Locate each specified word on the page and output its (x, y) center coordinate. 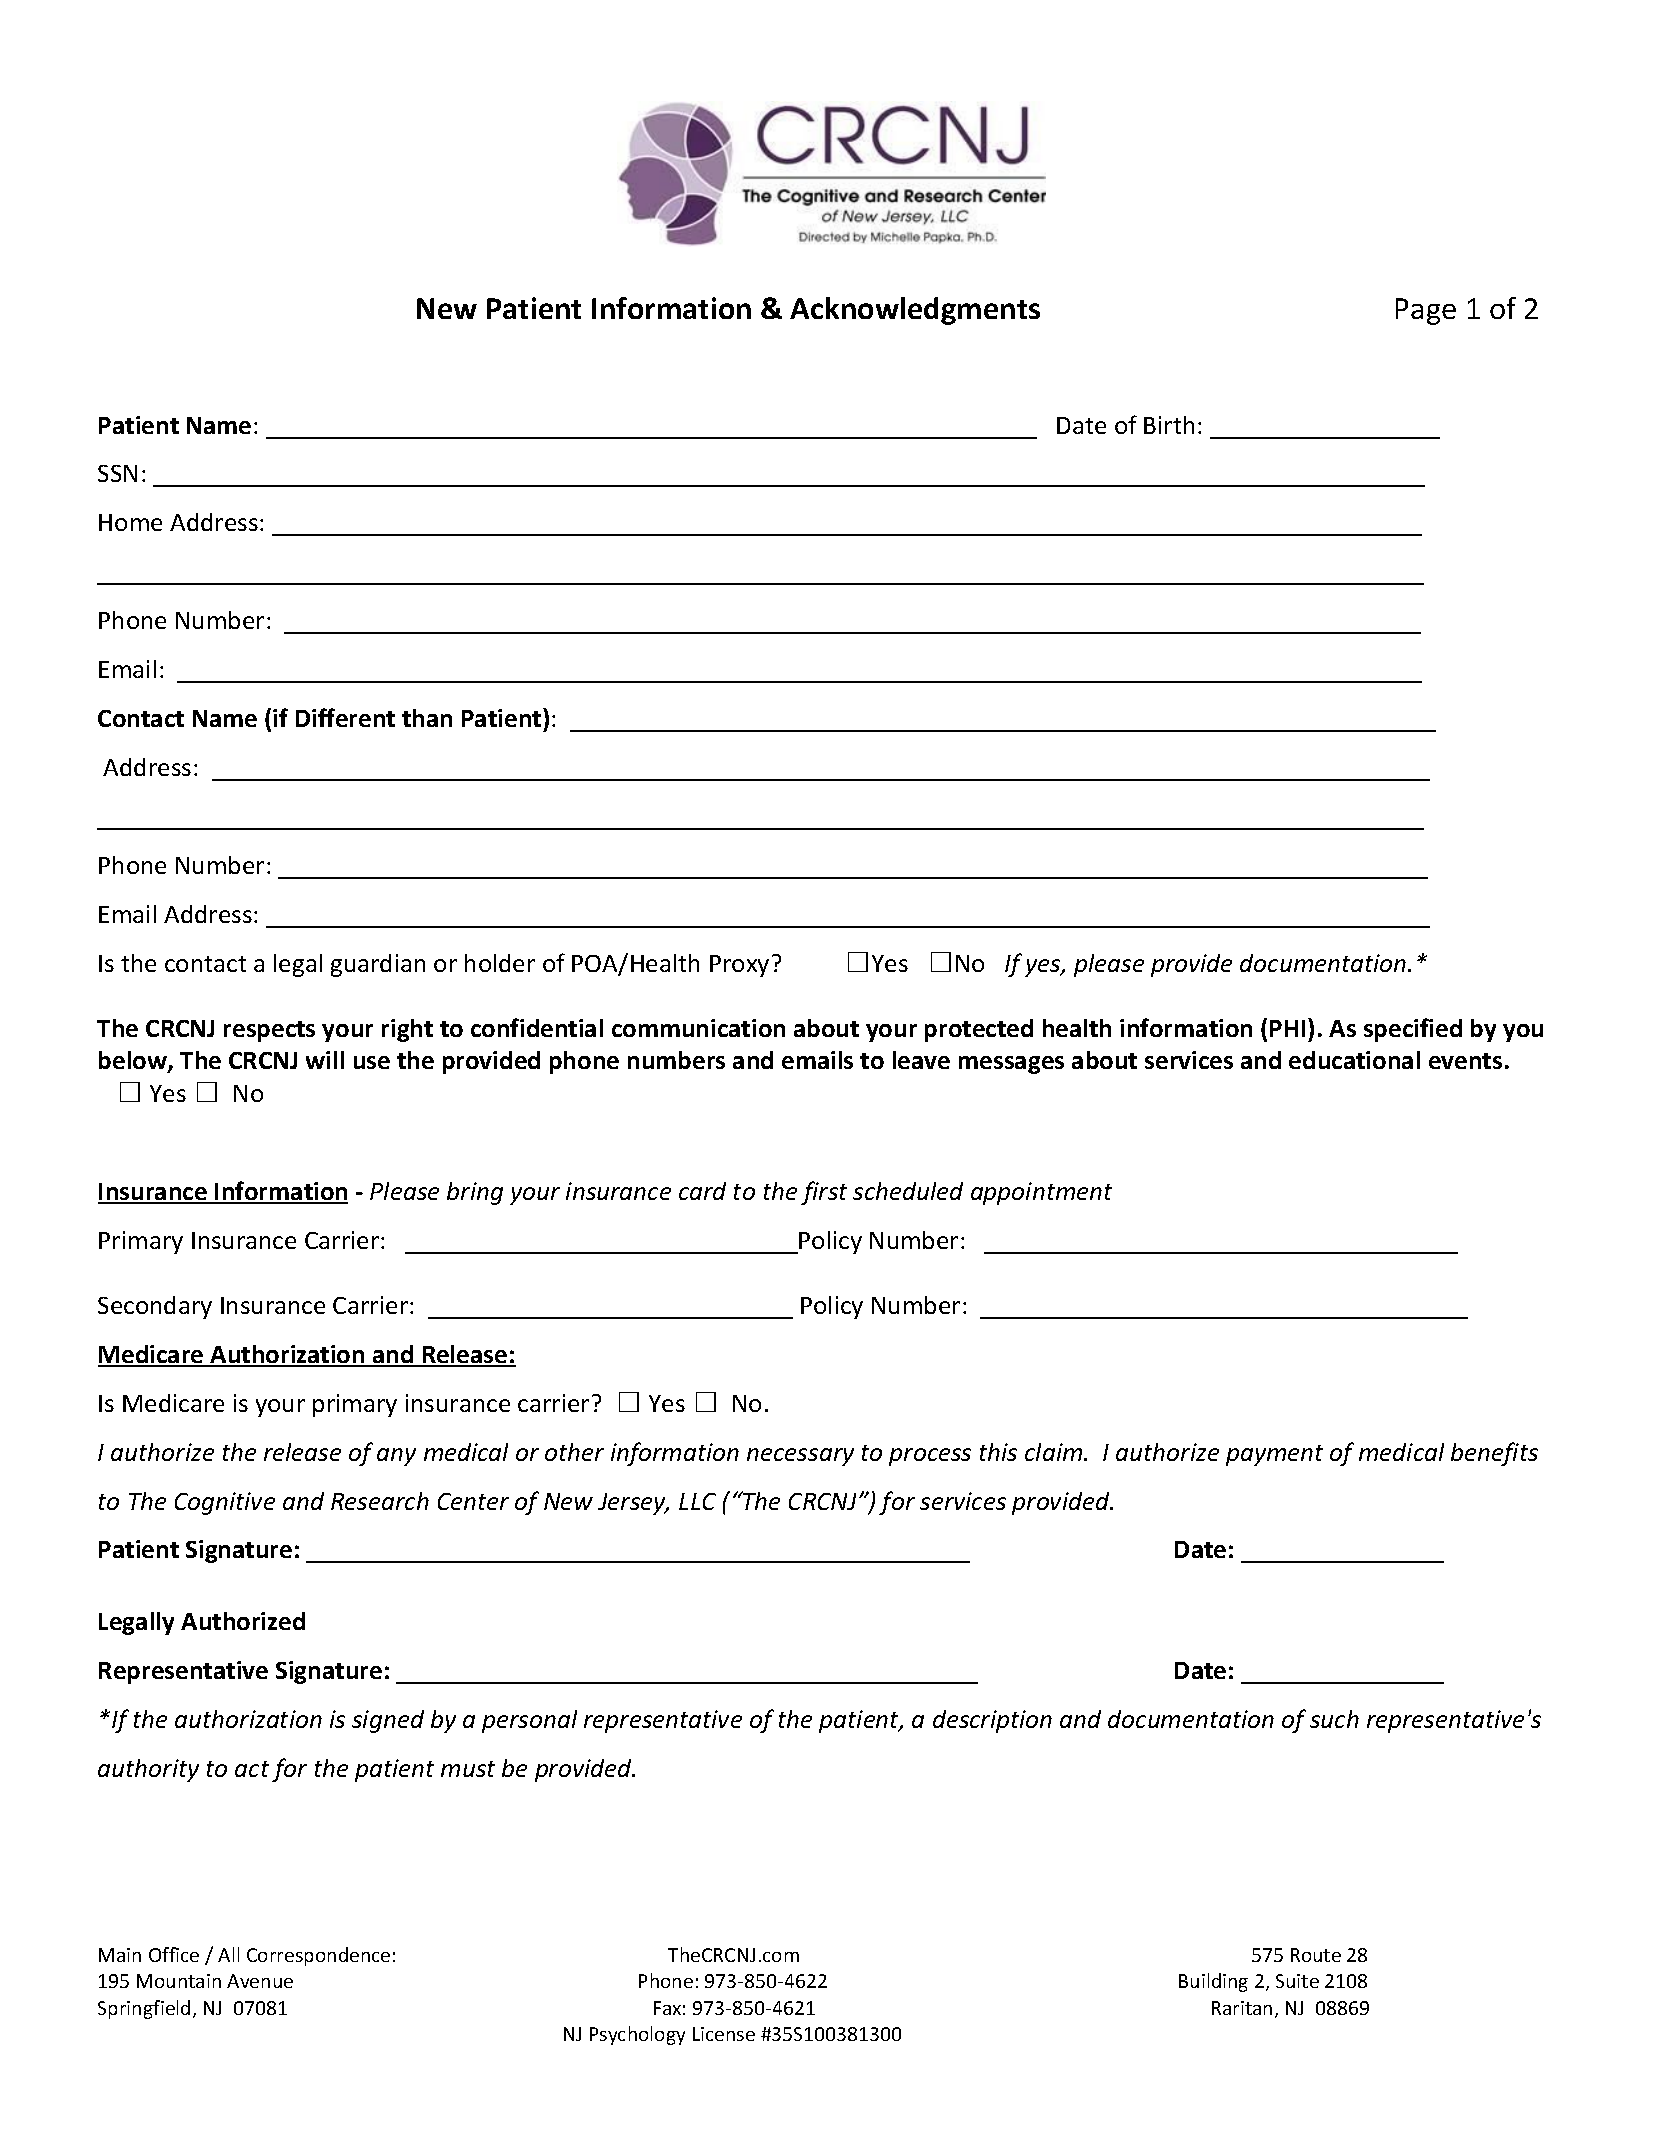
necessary (800, 1457)
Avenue (260, 1981)
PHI (1287, 1028)
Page (1426, 311)
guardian (378, 965)
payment (1274, 1455)
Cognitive (225, 1503)
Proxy (739, 966)
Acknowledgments (915, 311)
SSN (117, 473)
